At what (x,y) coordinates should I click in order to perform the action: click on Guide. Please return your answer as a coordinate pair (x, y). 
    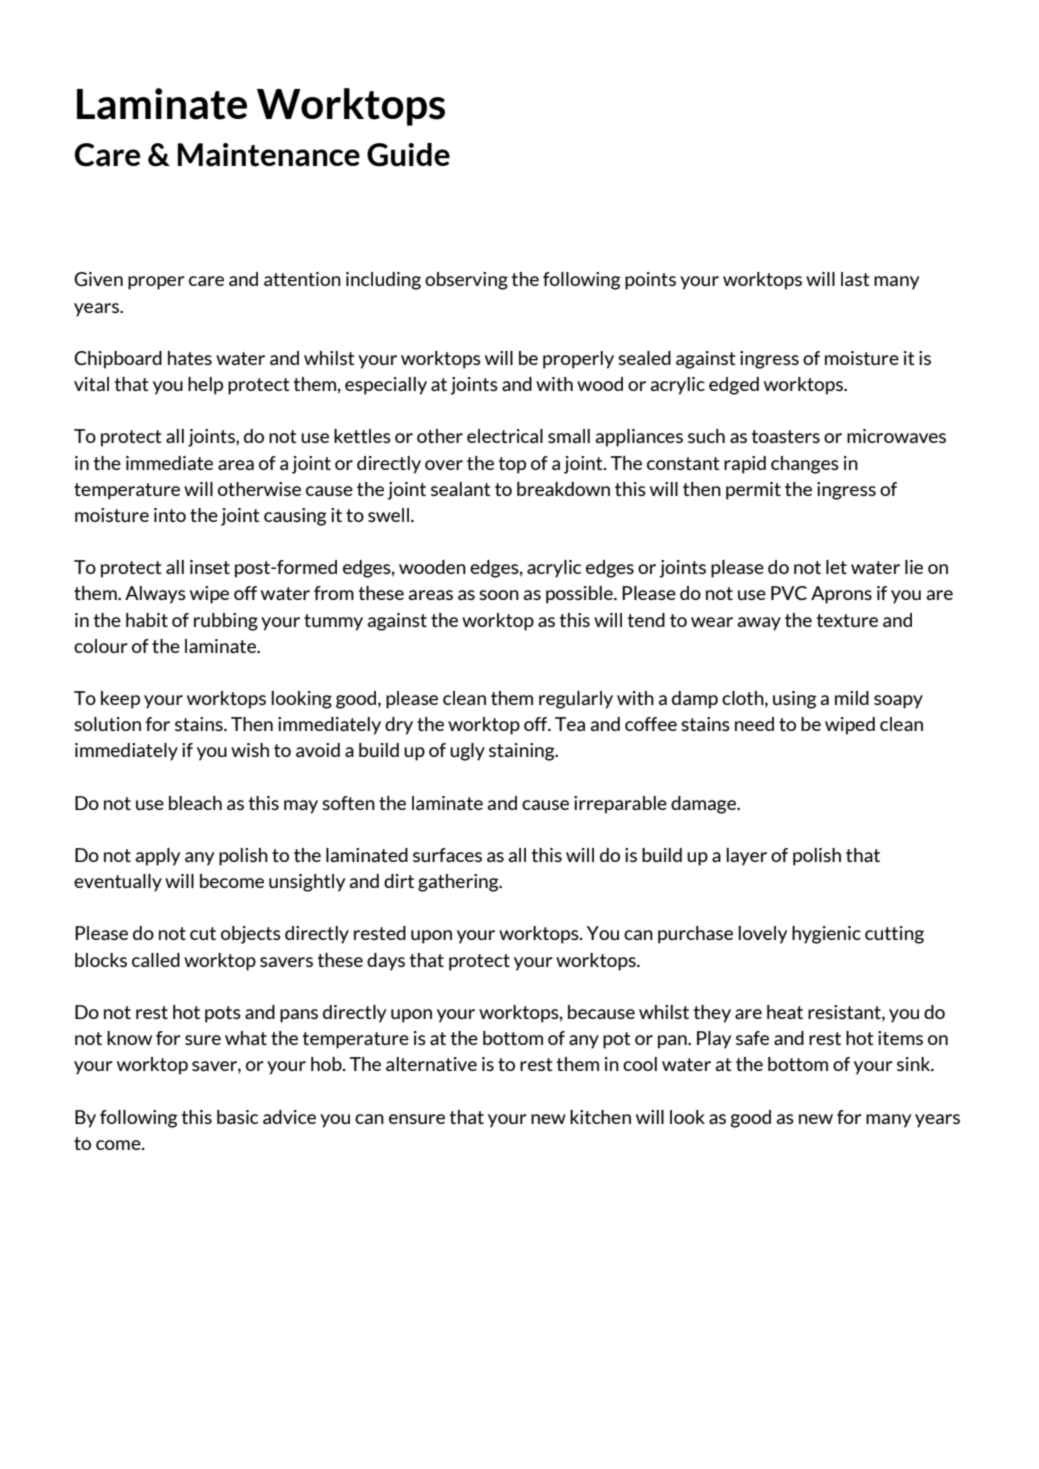
    Looking at the image, I should click on (408, 155).
